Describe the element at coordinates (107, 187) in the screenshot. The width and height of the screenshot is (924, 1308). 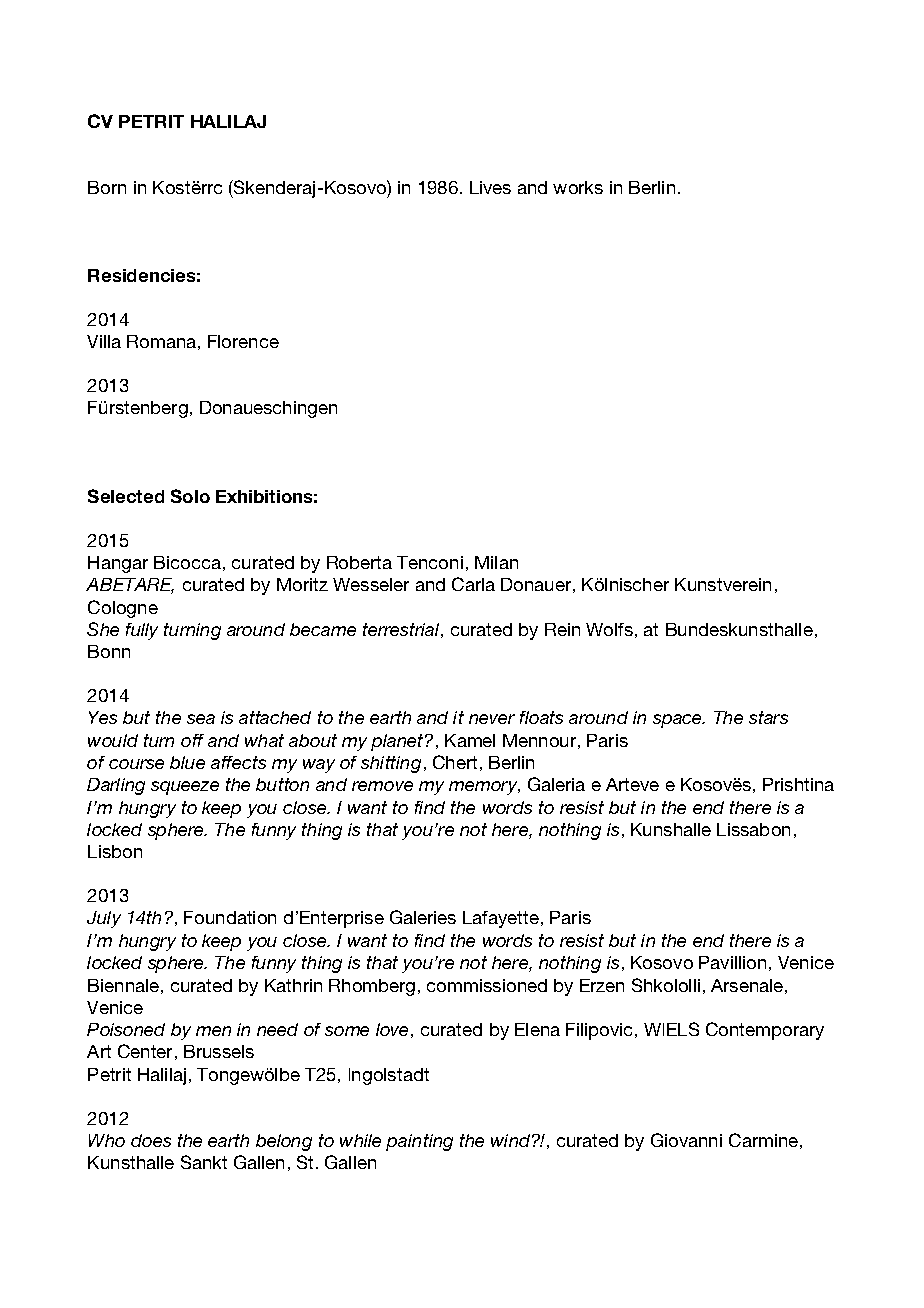
I see `Born` at that location.
